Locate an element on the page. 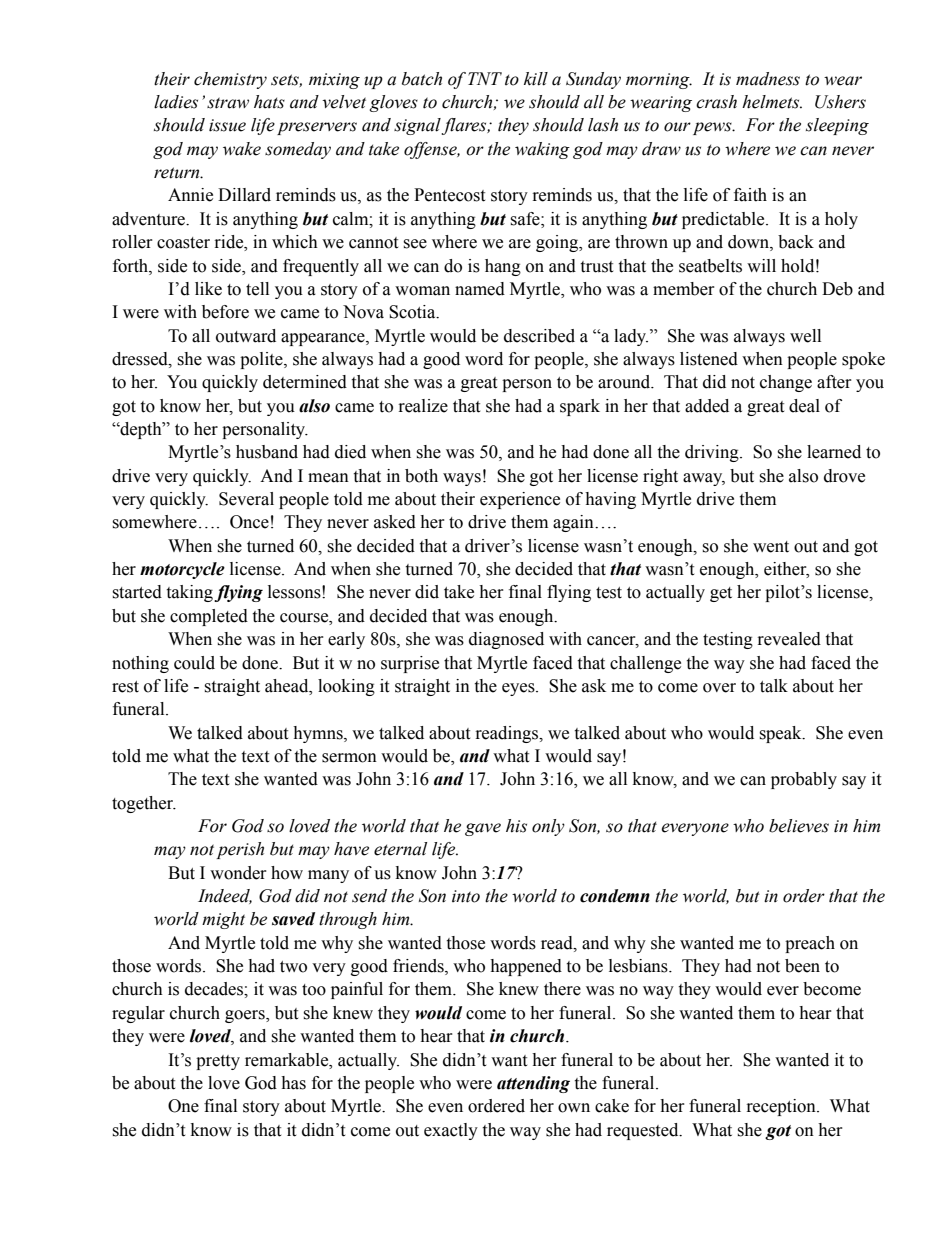 The height and width of the document is (1233, 952). deal is located at coordinates (804, 406).
